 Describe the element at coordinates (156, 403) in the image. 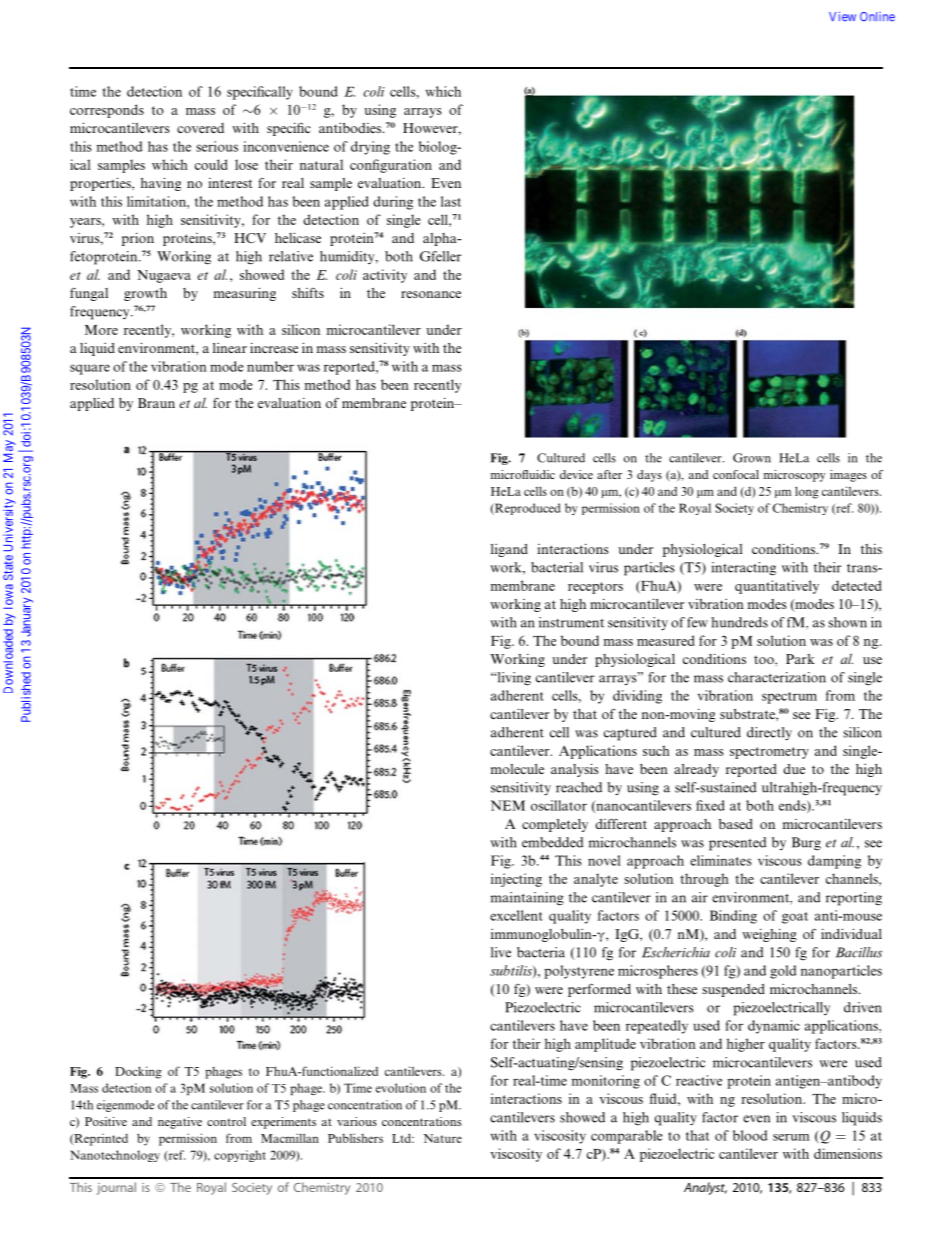

I see `Braun` at that location.
